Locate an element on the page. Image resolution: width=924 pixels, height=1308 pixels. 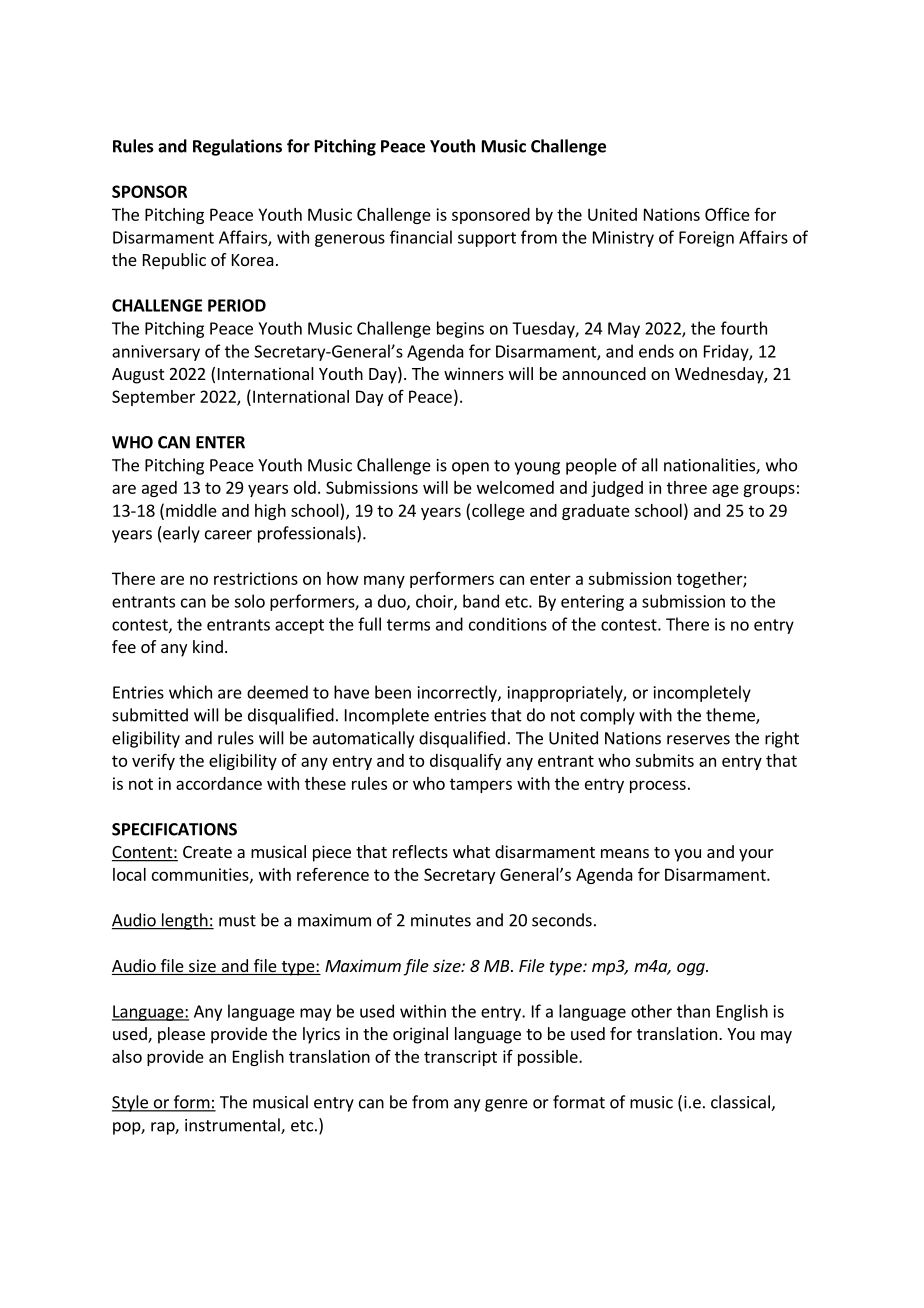
instrumental is located at coordinates (233, 1126).
